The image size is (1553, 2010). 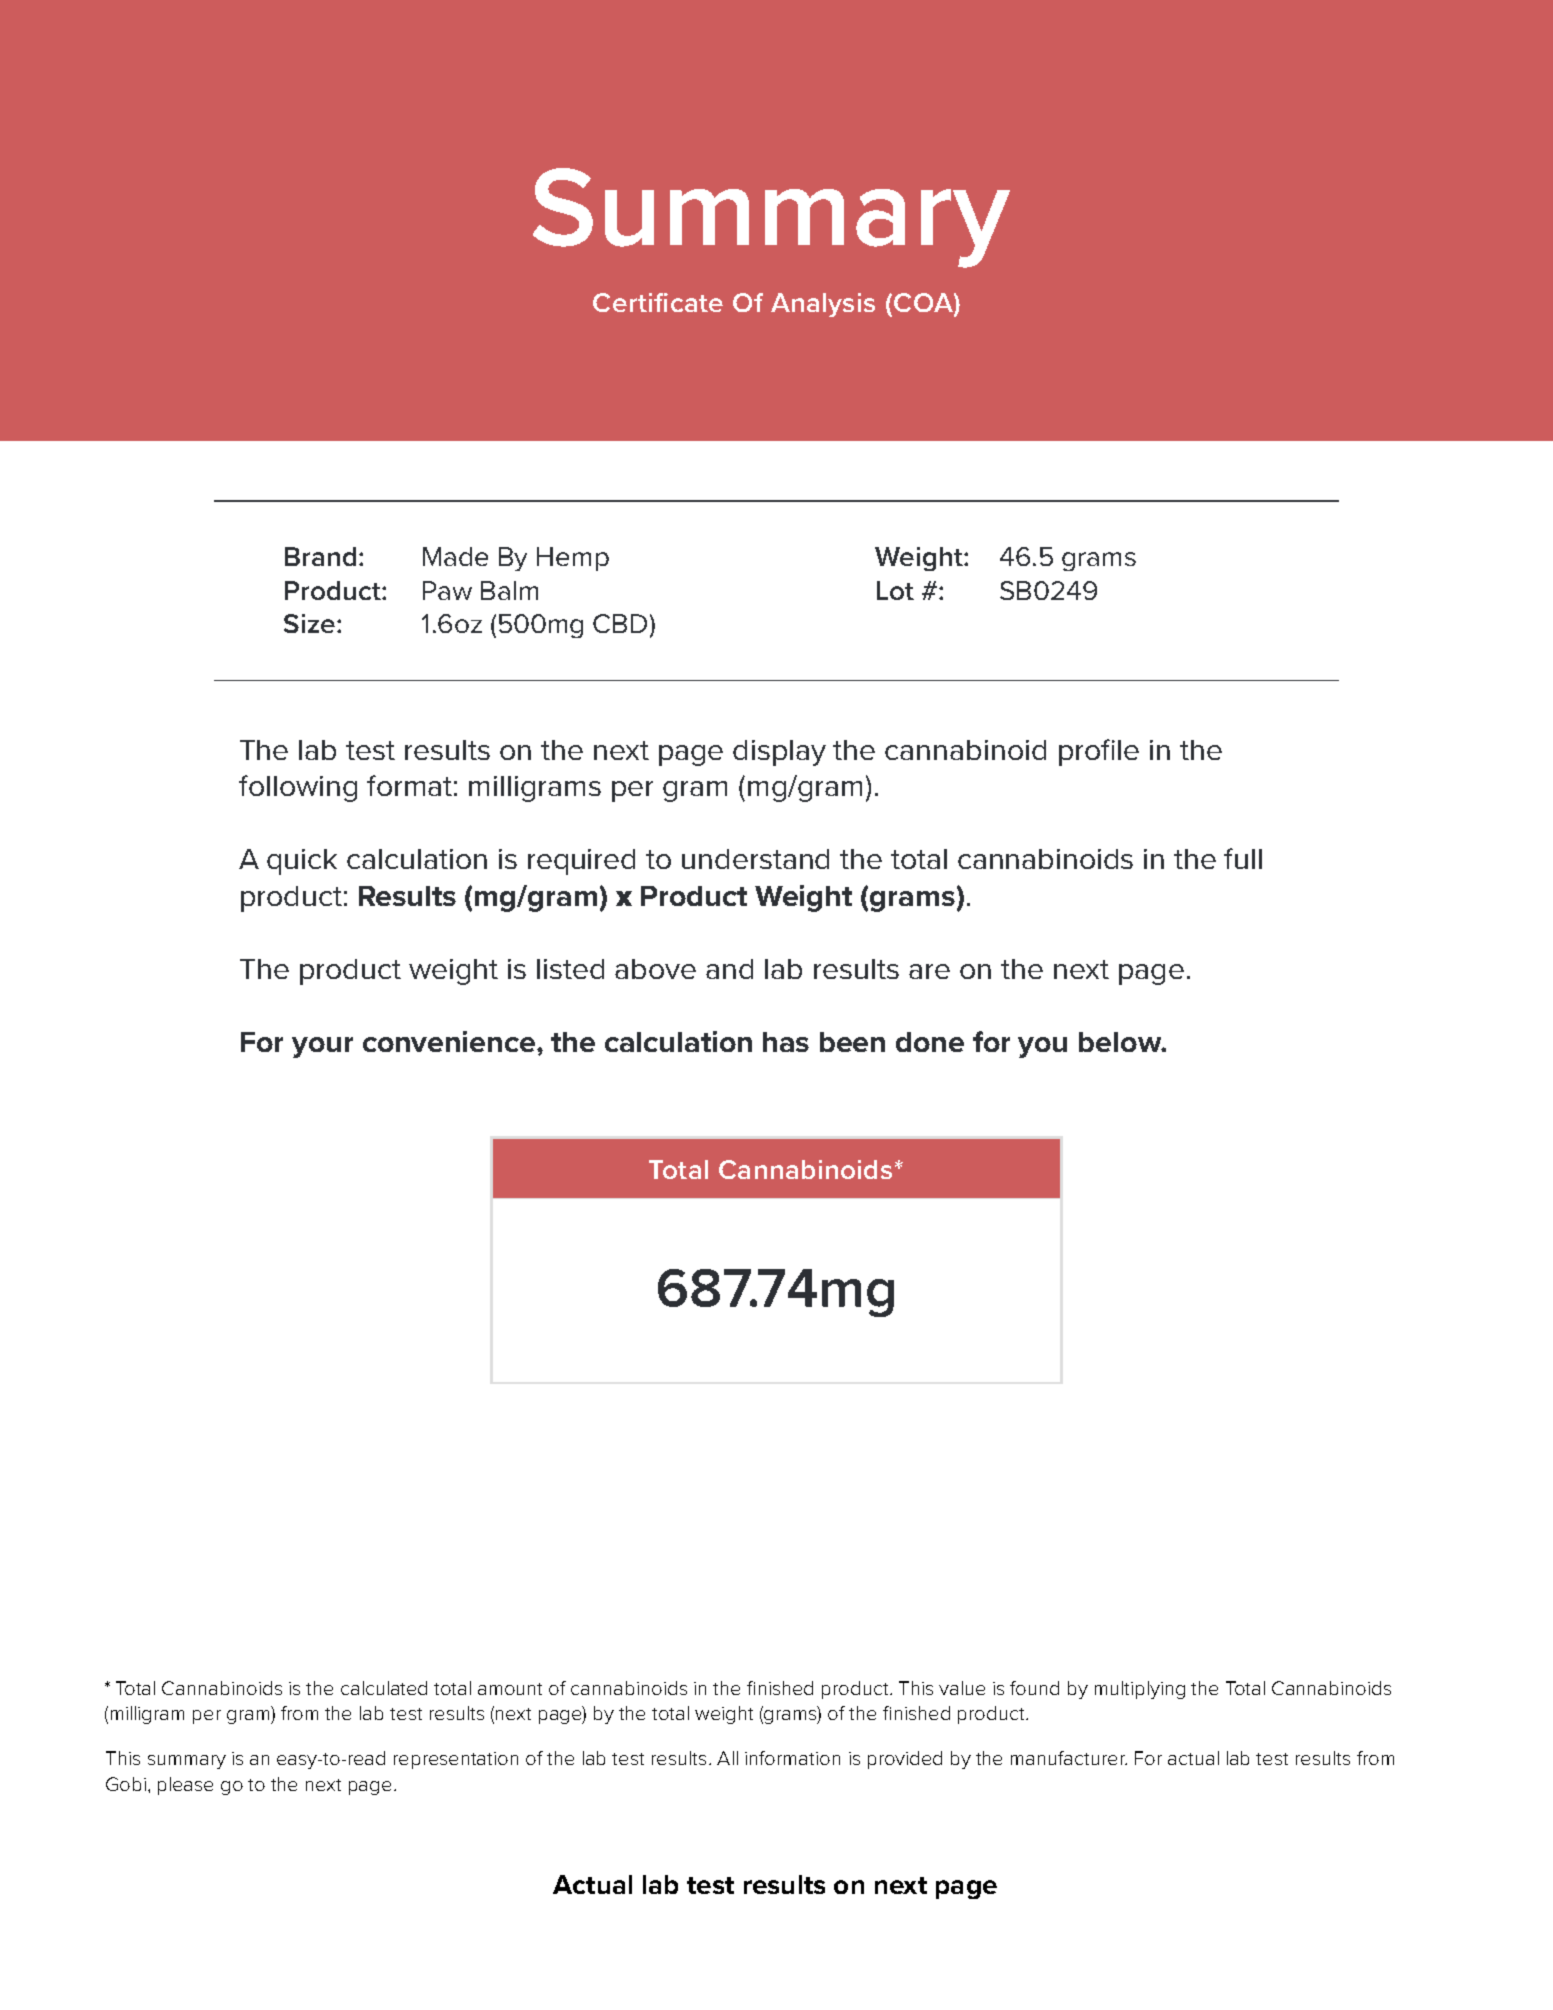 What do you see at coordinates (755, 859) in the image?
I see `understand` at bounding box center [755, 859].
